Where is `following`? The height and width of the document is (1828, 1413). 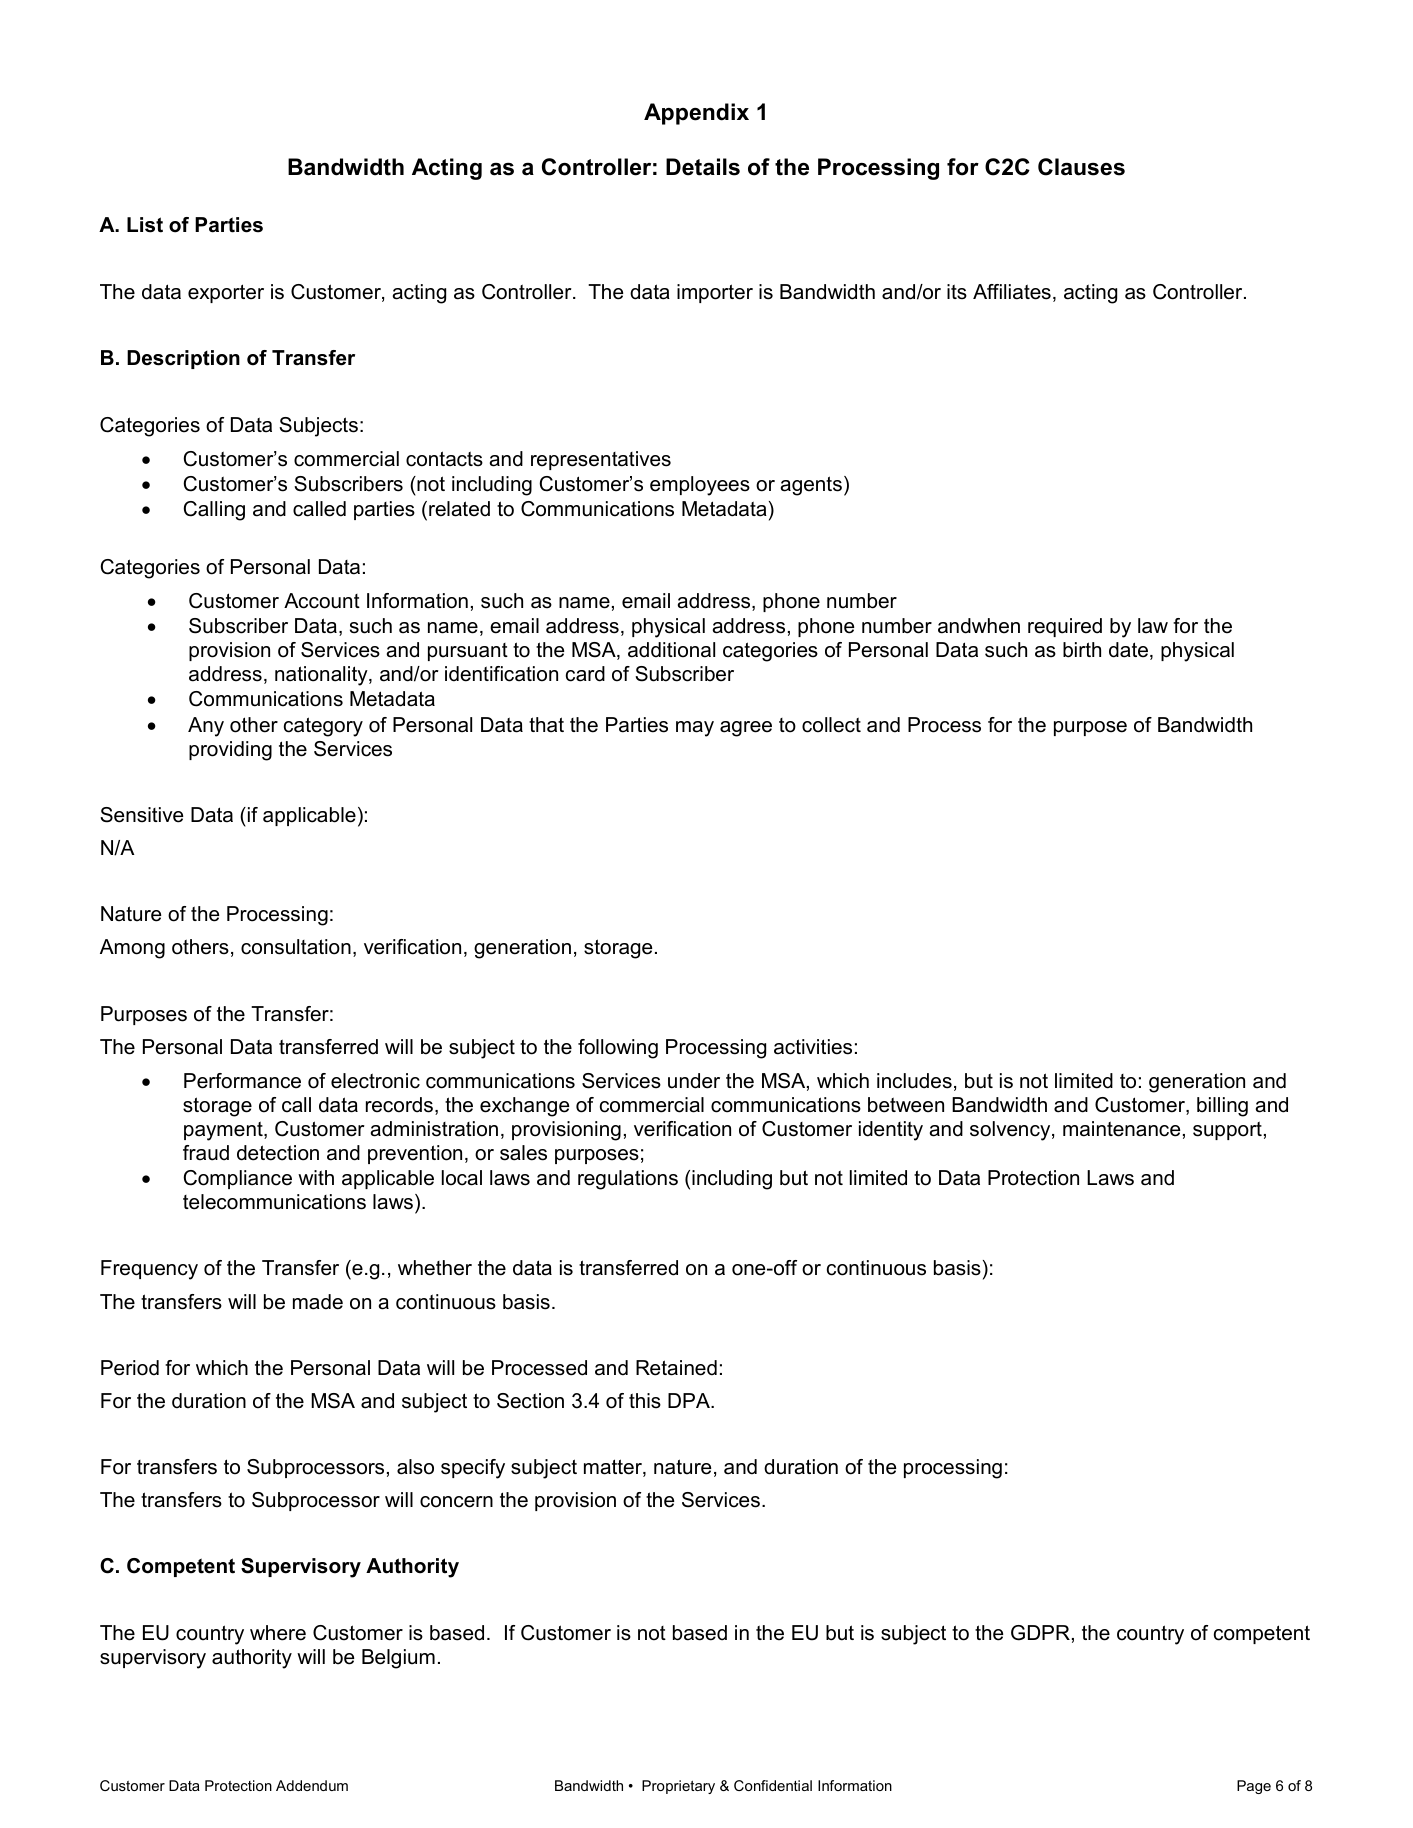 following is located at coordinates (618, 1049).
